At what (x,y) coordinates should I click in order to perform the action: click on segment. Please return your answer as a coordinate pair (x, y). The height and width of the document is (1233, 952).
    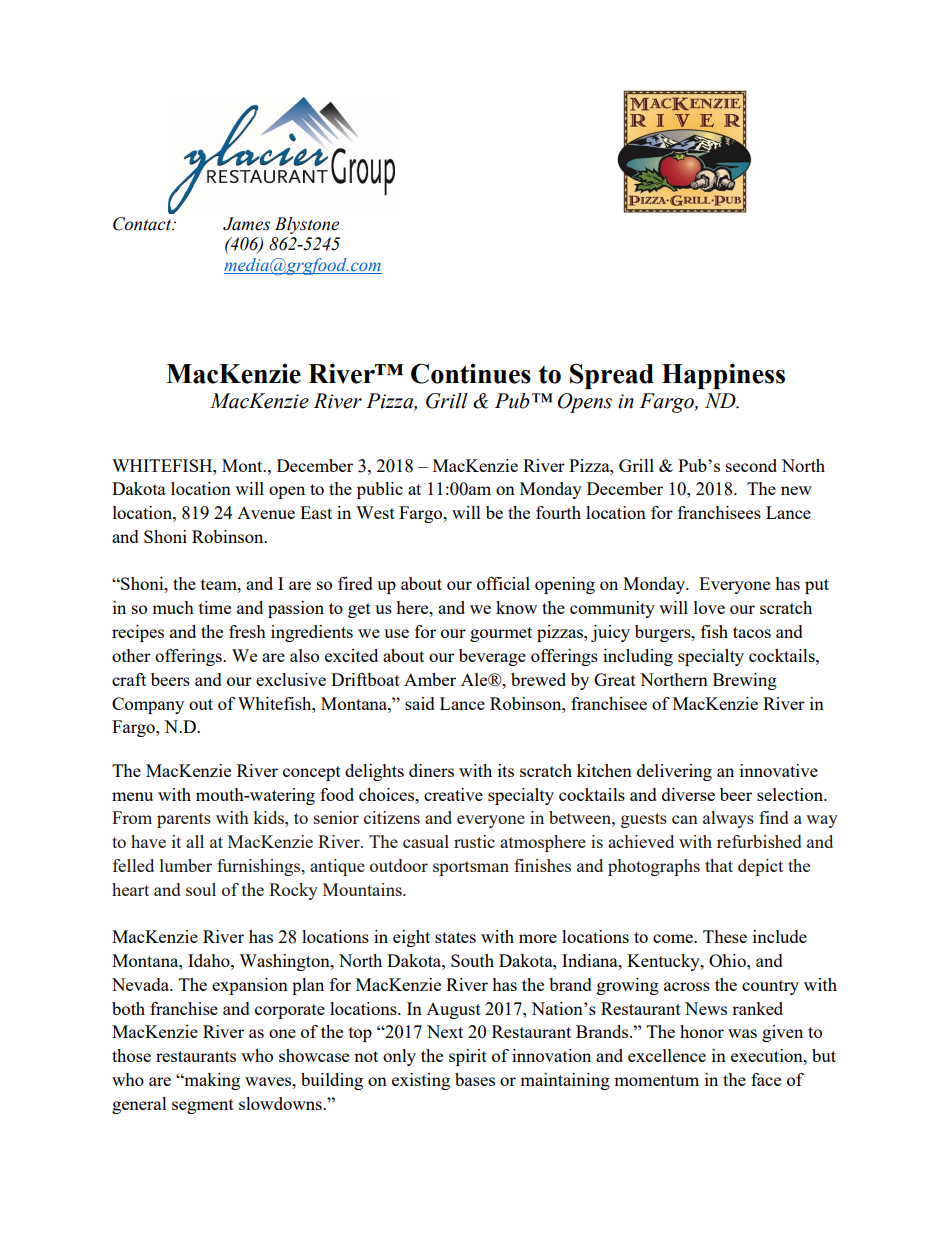
    Looking at the image, I should click on (203, 1106).
